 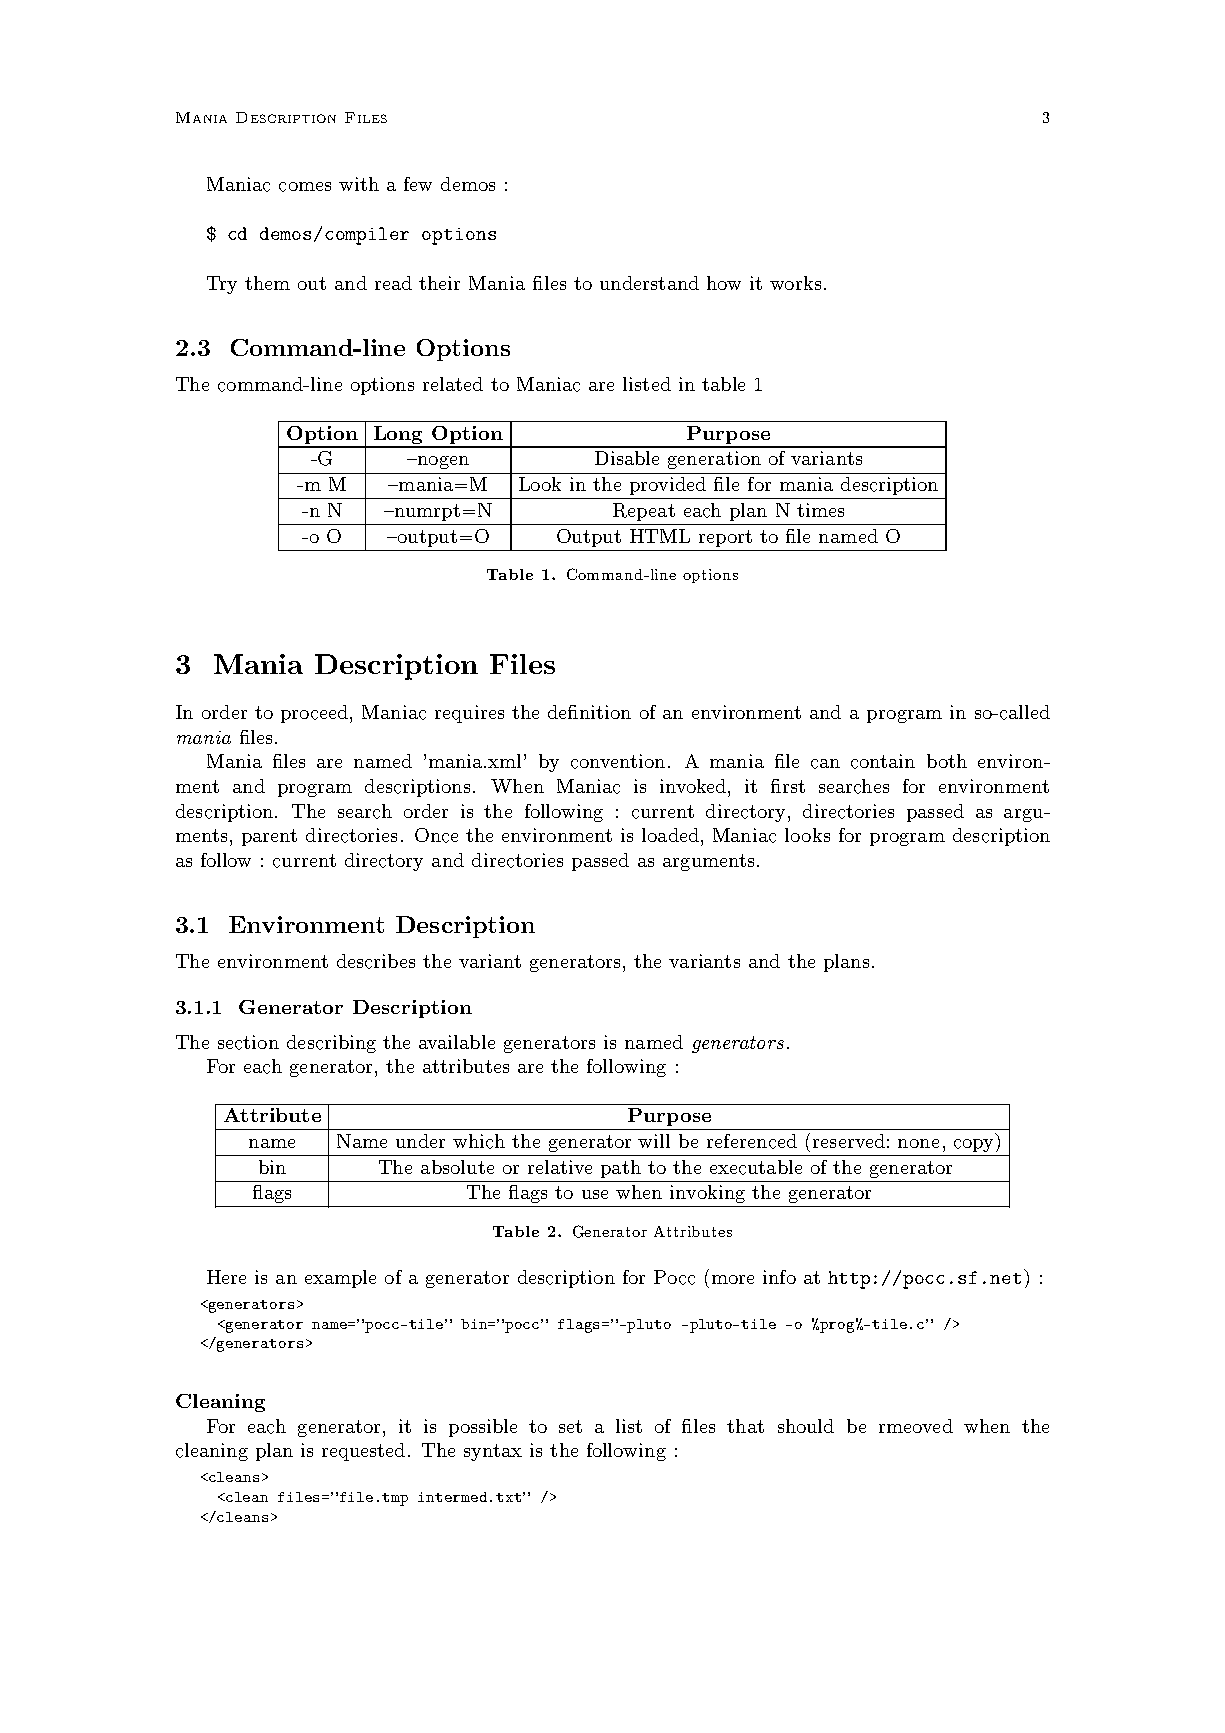 What do you see at coordinates (570, 1426) in the page?
I see `set` at bounding box center [570, 1426].
